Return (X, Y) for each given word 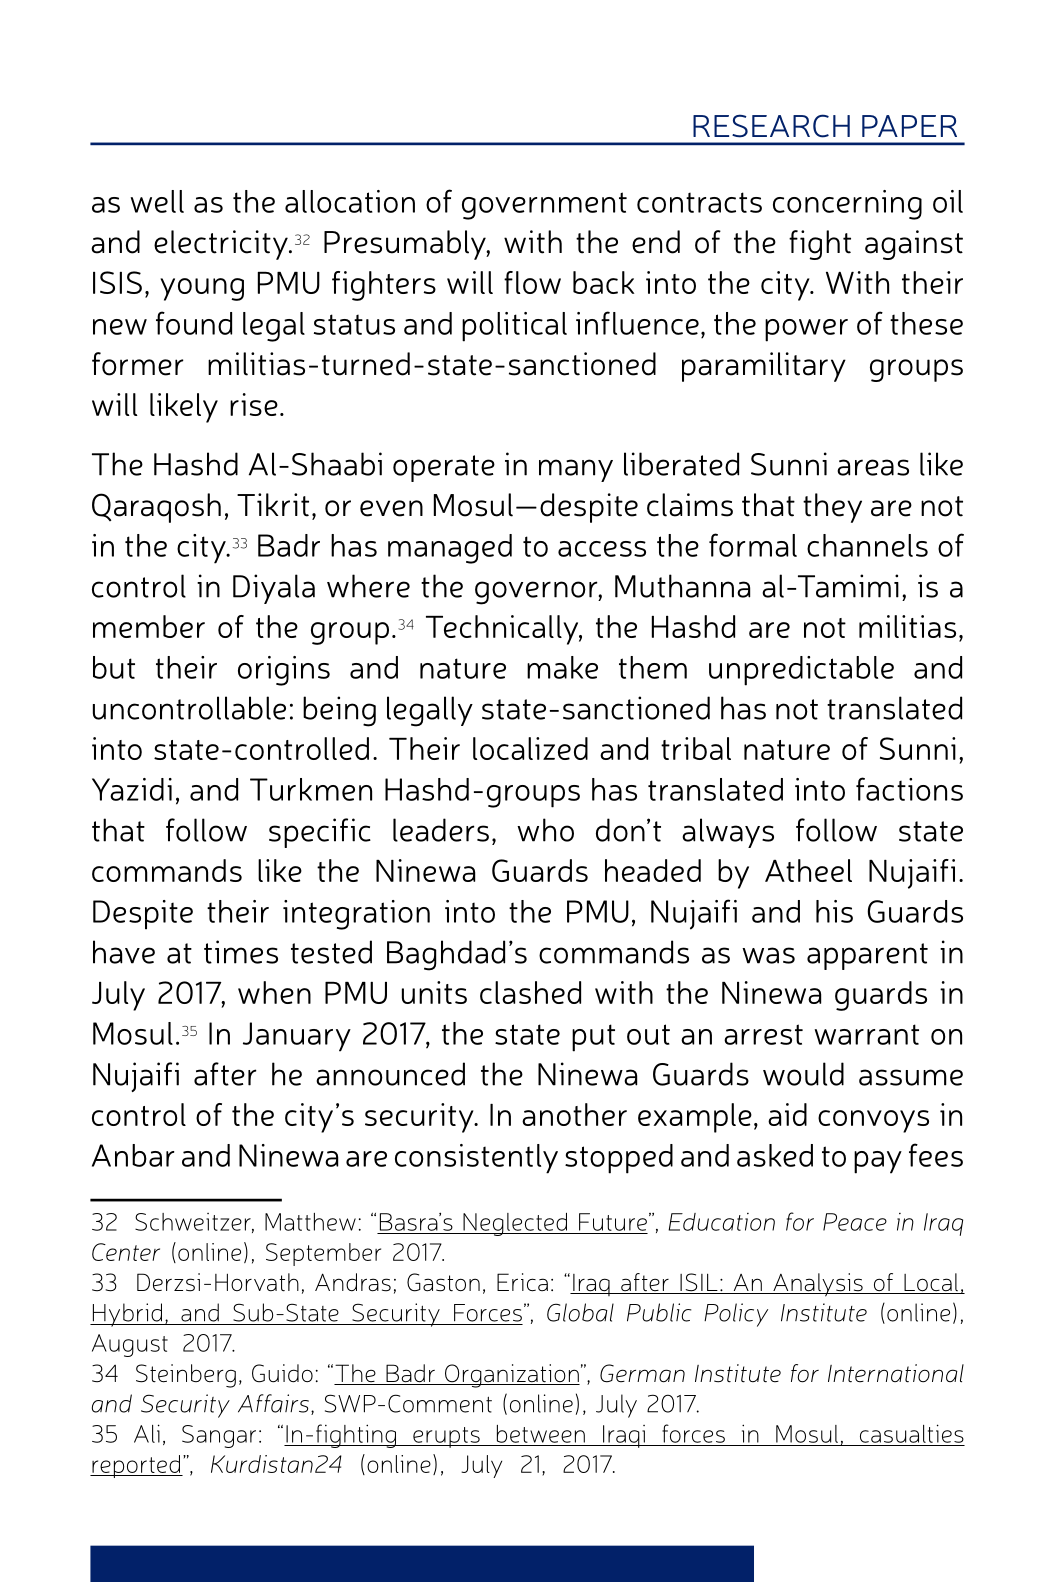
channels (867, 545)
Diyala (274, 589)
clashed (530, 992)
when (274, 992)
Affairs (273, 1403)
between (541, 1434)
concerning (847, 205)
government (544, 206)
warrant (866, 1034)
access (602, 549)
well (157, 201)
